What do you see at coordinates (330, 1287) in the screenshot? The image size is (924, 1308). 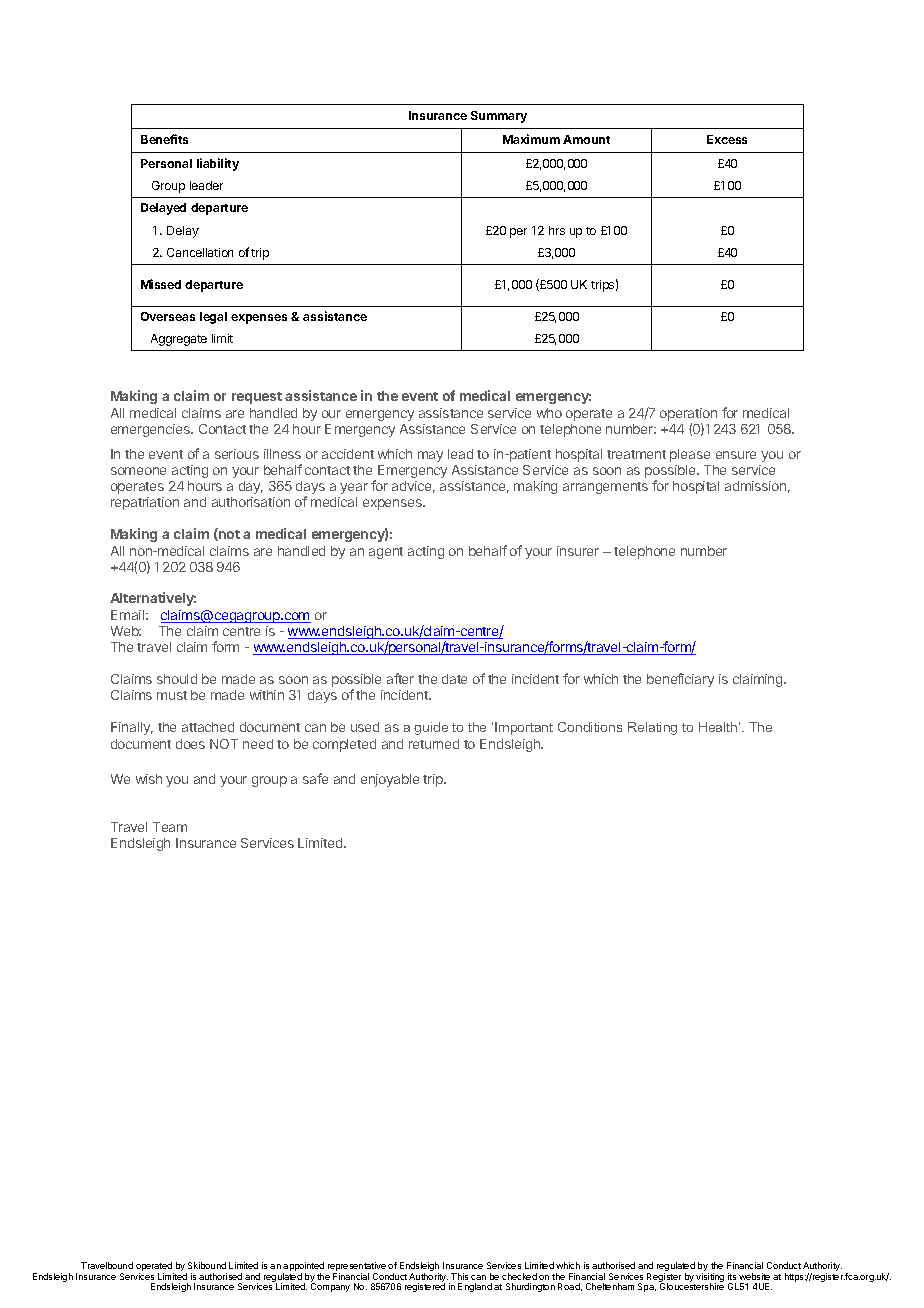 I see `Company` at bounding box center [330, 1287].
